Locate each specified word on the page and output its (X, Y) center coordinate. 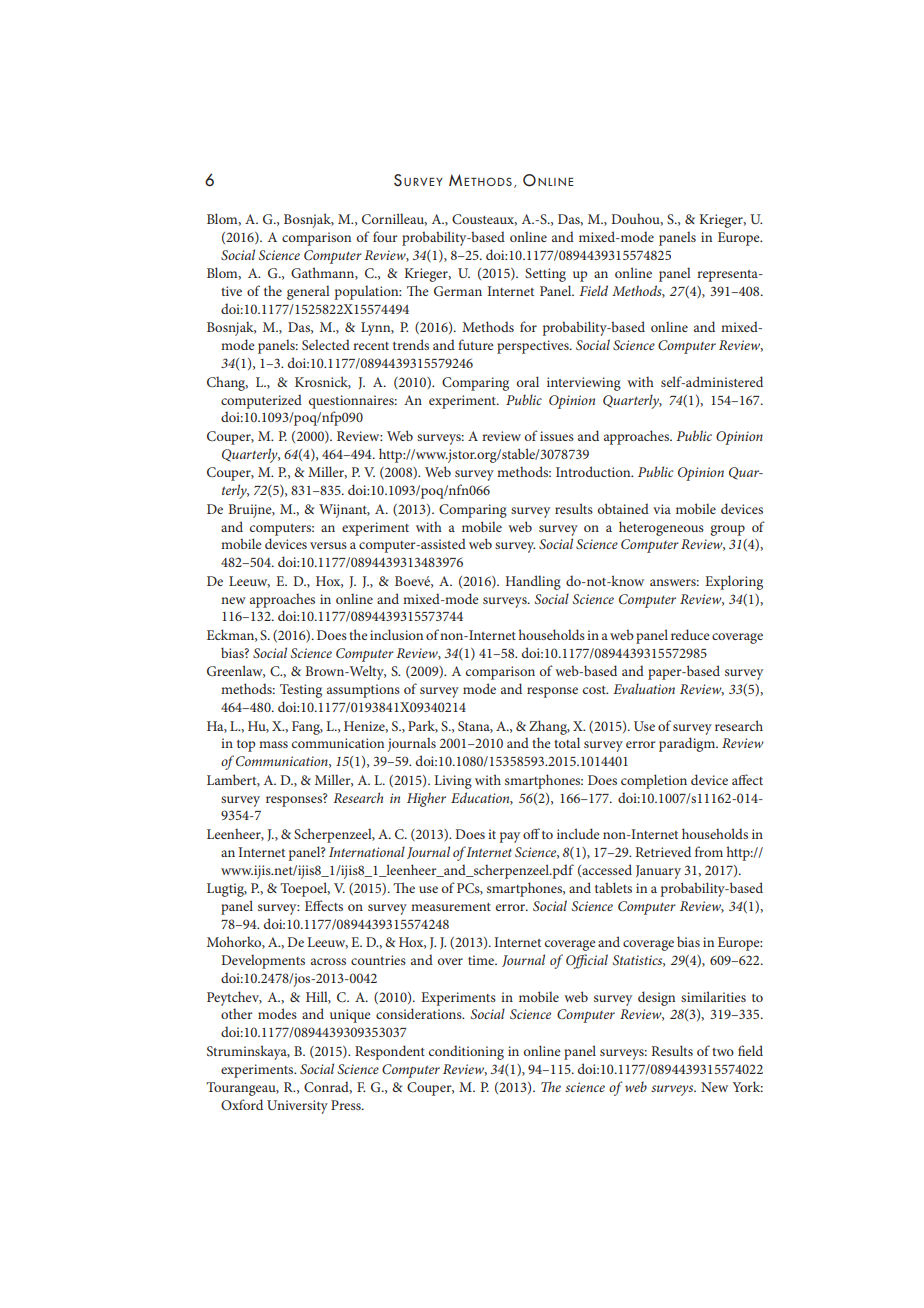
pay (509, 837)
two (723, 1052)
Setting (545, 275)
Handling (533, 582)
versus (328, 545)
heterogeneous (661, 528)
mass (273, 744)
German (458, 291)
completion (654, 781)
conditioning (466, 1052)
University (297, 1107)
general (308, 292)
